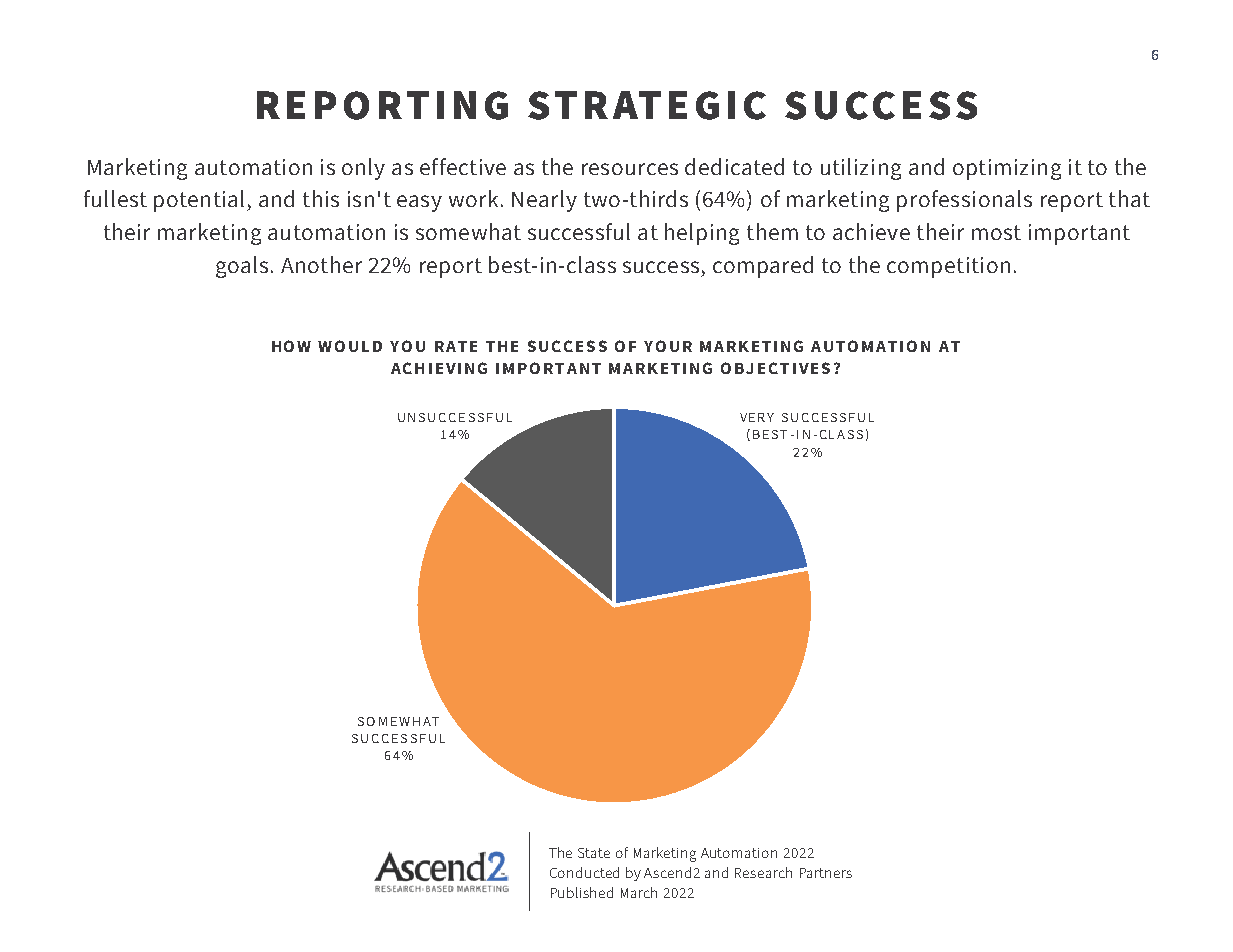  What do you see at coordinates (757, 417) in the page?
I see `VERY` at bounding box center [757, 417].
